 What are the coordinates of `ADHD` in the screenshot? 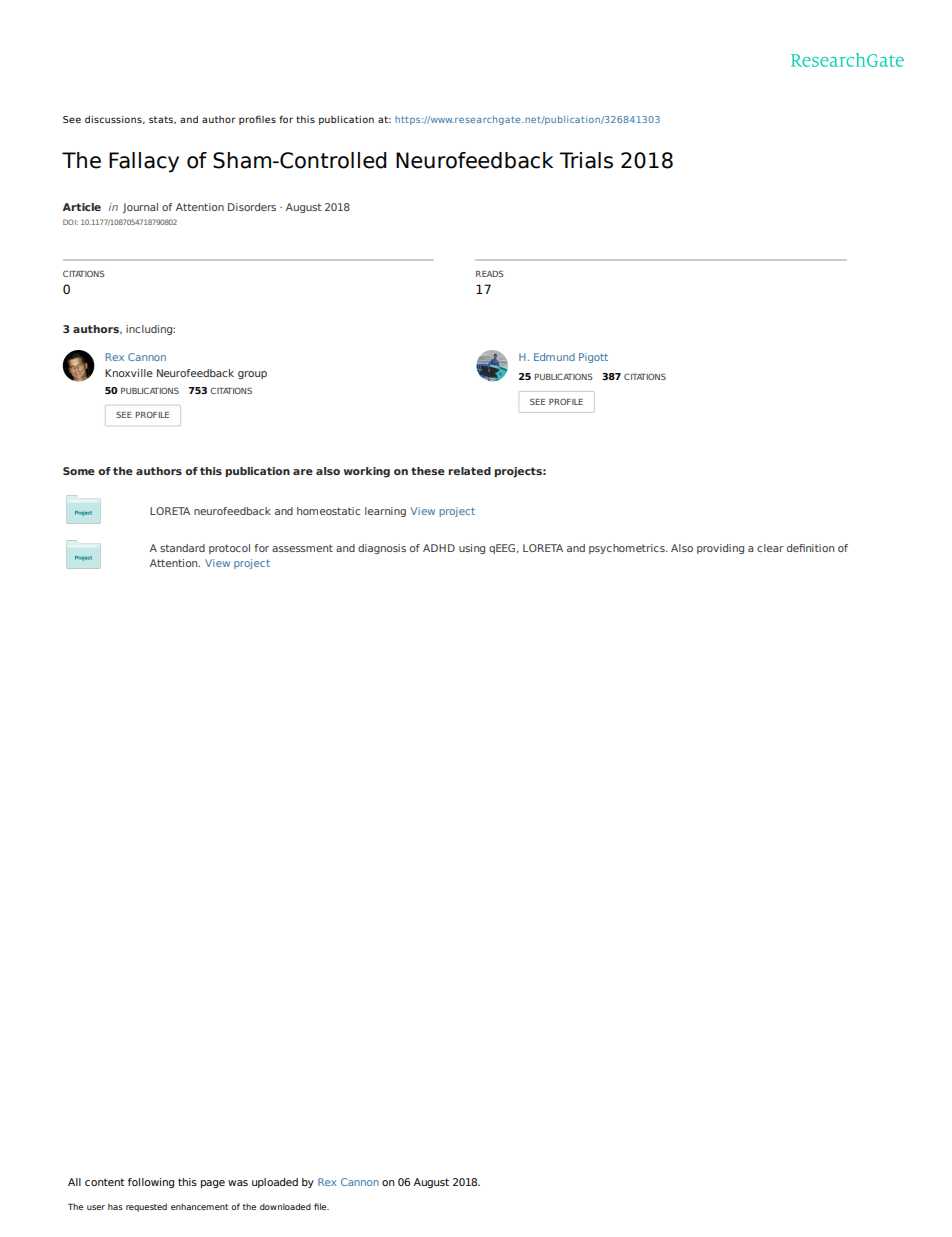 It's located at (439, 548).
